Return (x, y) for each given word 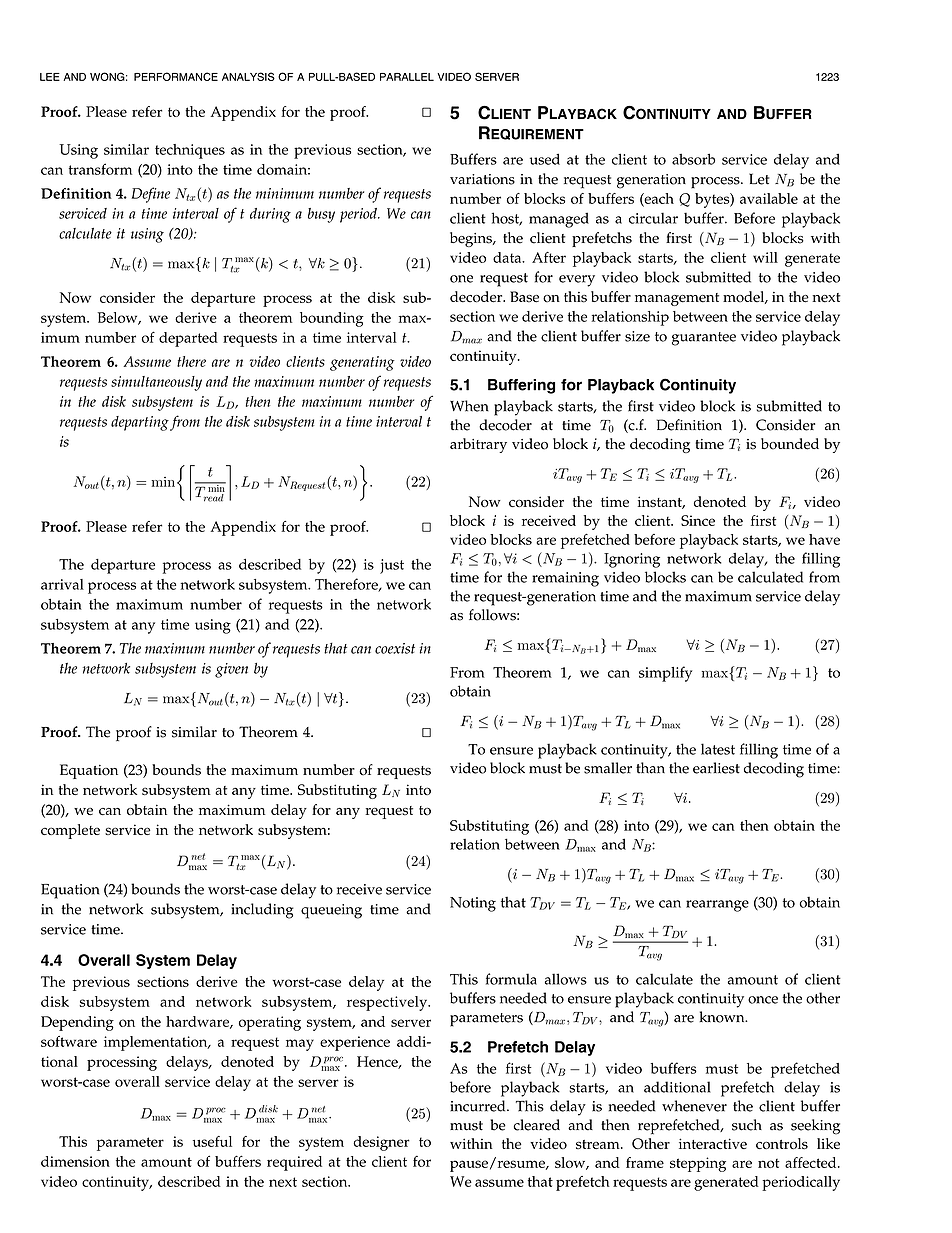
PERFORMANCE (176, 76)
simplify (665, 674)
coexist (395, 648)
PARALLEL (407, 77)
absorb (693, 159)
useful (212, 1141)
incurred (479, 1106)
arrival (62, 584)
